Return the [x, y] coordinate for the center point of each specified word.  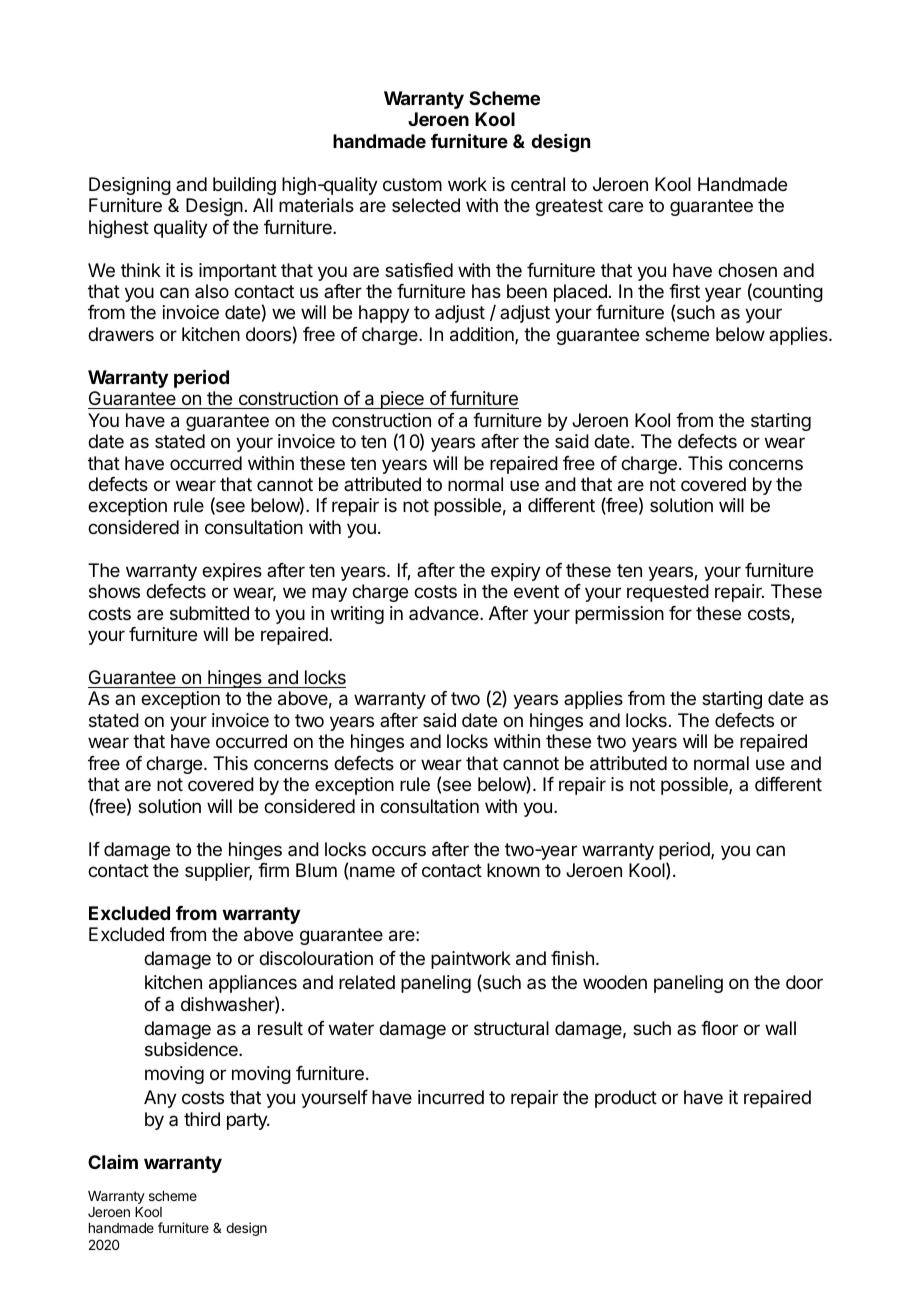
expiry [516, 572]
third [202, 1119]
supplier [218, 872]
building [244, 186]
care [625, 206]
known [513, 870]
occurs [399, 850]
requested [668, 593]
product [626, 1099]
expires [232, 572]
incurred [451, 1097]
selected [426, 205]
